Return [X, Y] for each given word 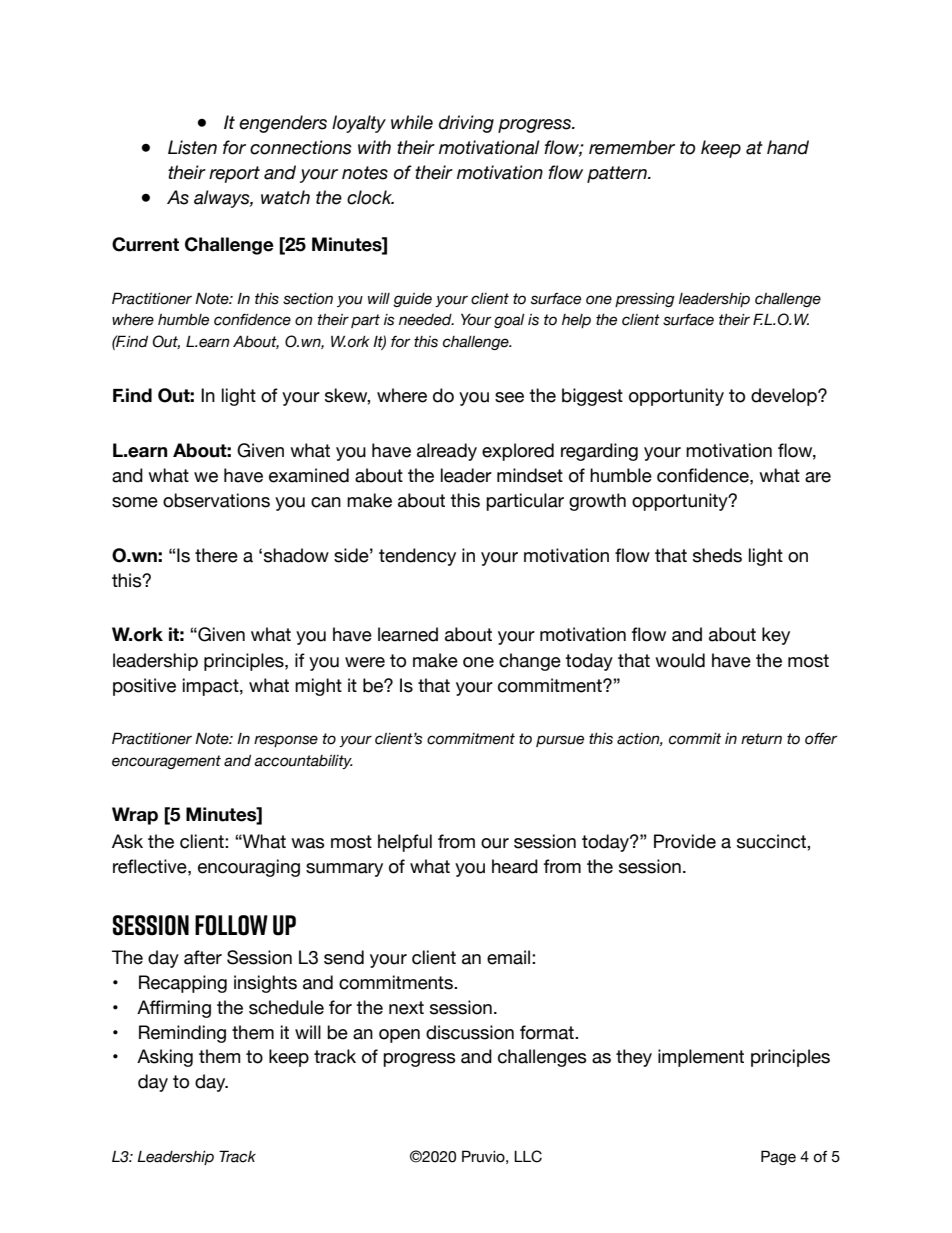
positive [144, 687]
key [776, 636]
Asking [165, 1058]
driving [466, 124]
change [530, 662]
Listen [192, 147]
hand [788, 147]
